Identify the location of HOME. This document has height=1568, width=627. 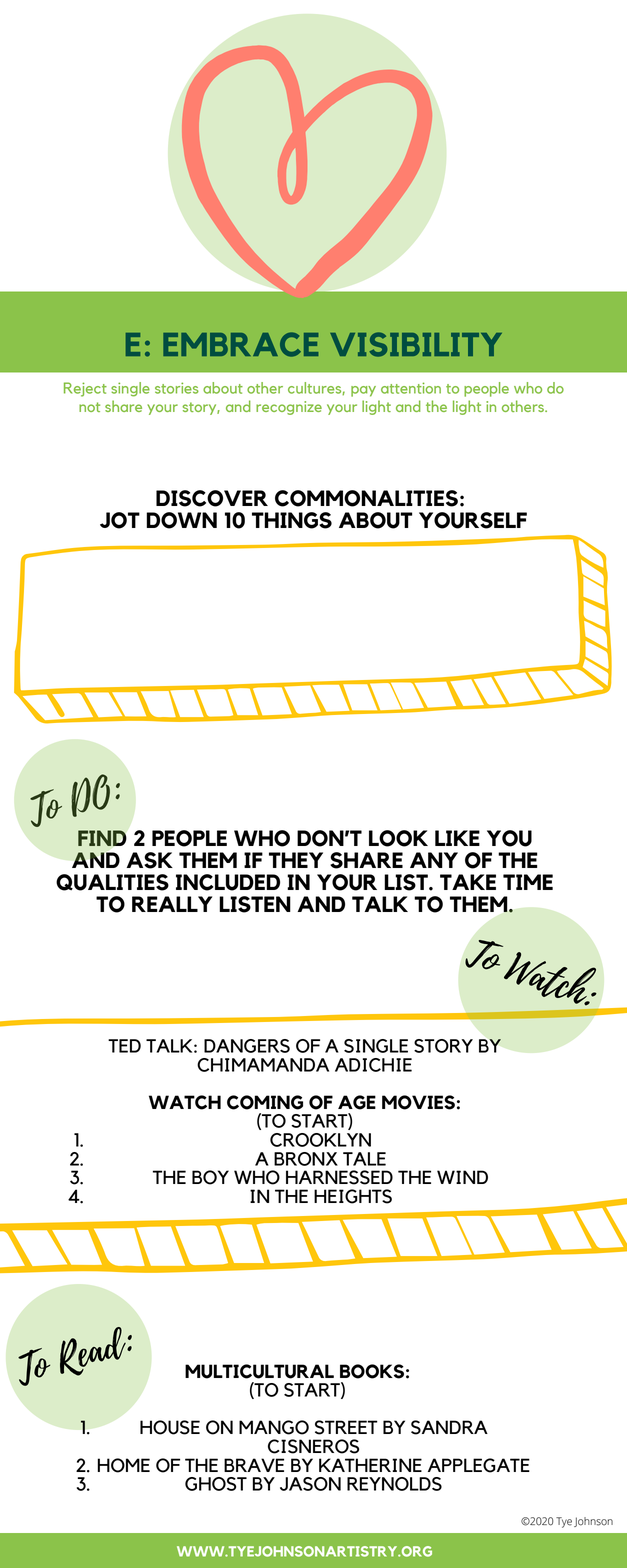
(124, 1465).
